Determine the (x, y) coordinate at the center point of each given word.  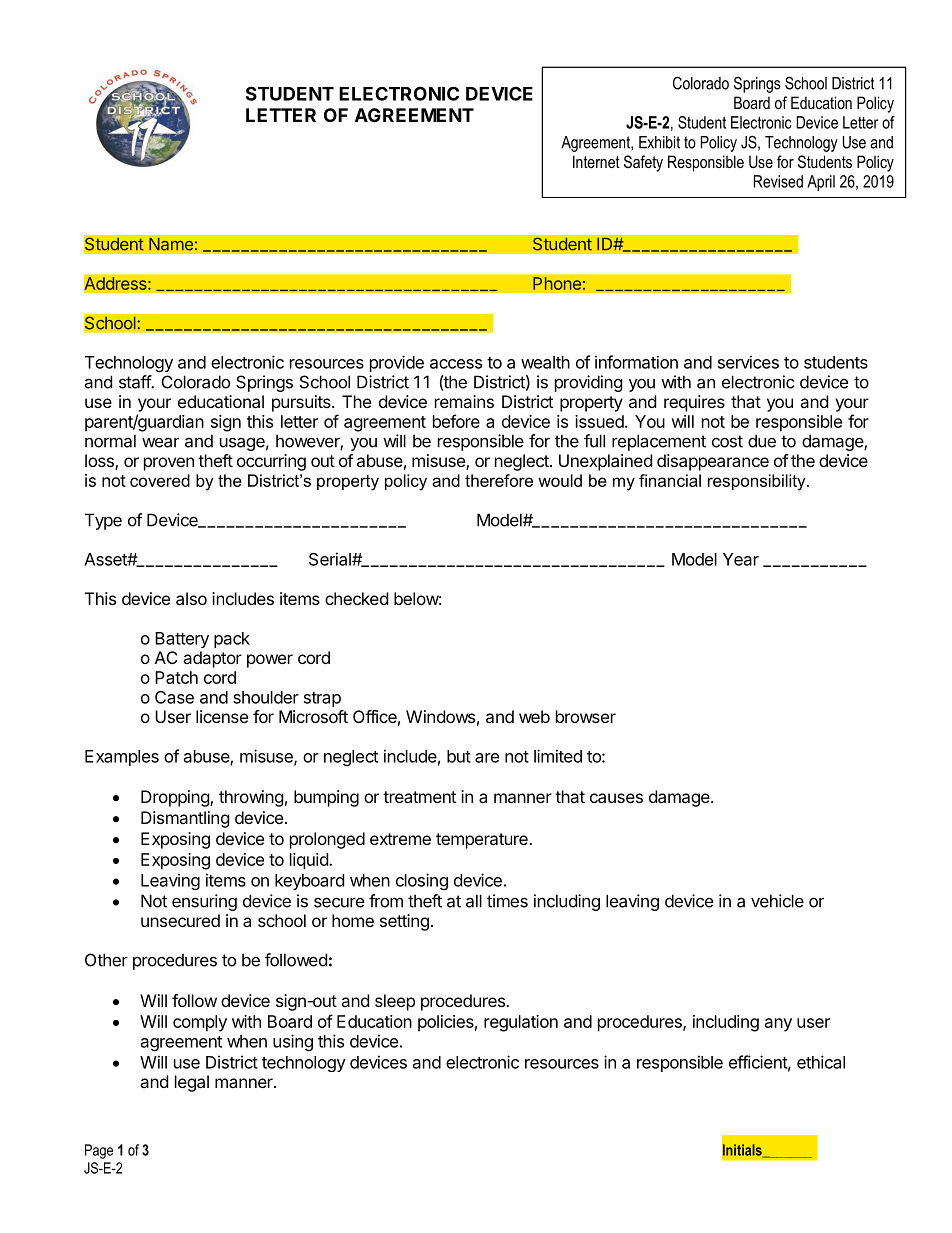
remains (464, 401)
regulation (521, 1023)
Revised (778, 181)
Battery (182, 640)
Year (741, 559)
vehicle (777, 901)
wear (160, 442)
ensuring (204, 902)
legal (192, 1083)
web (534, 716)
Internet (596, 161)
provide (397, 363)
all (474, 901)
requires (694, 403)
